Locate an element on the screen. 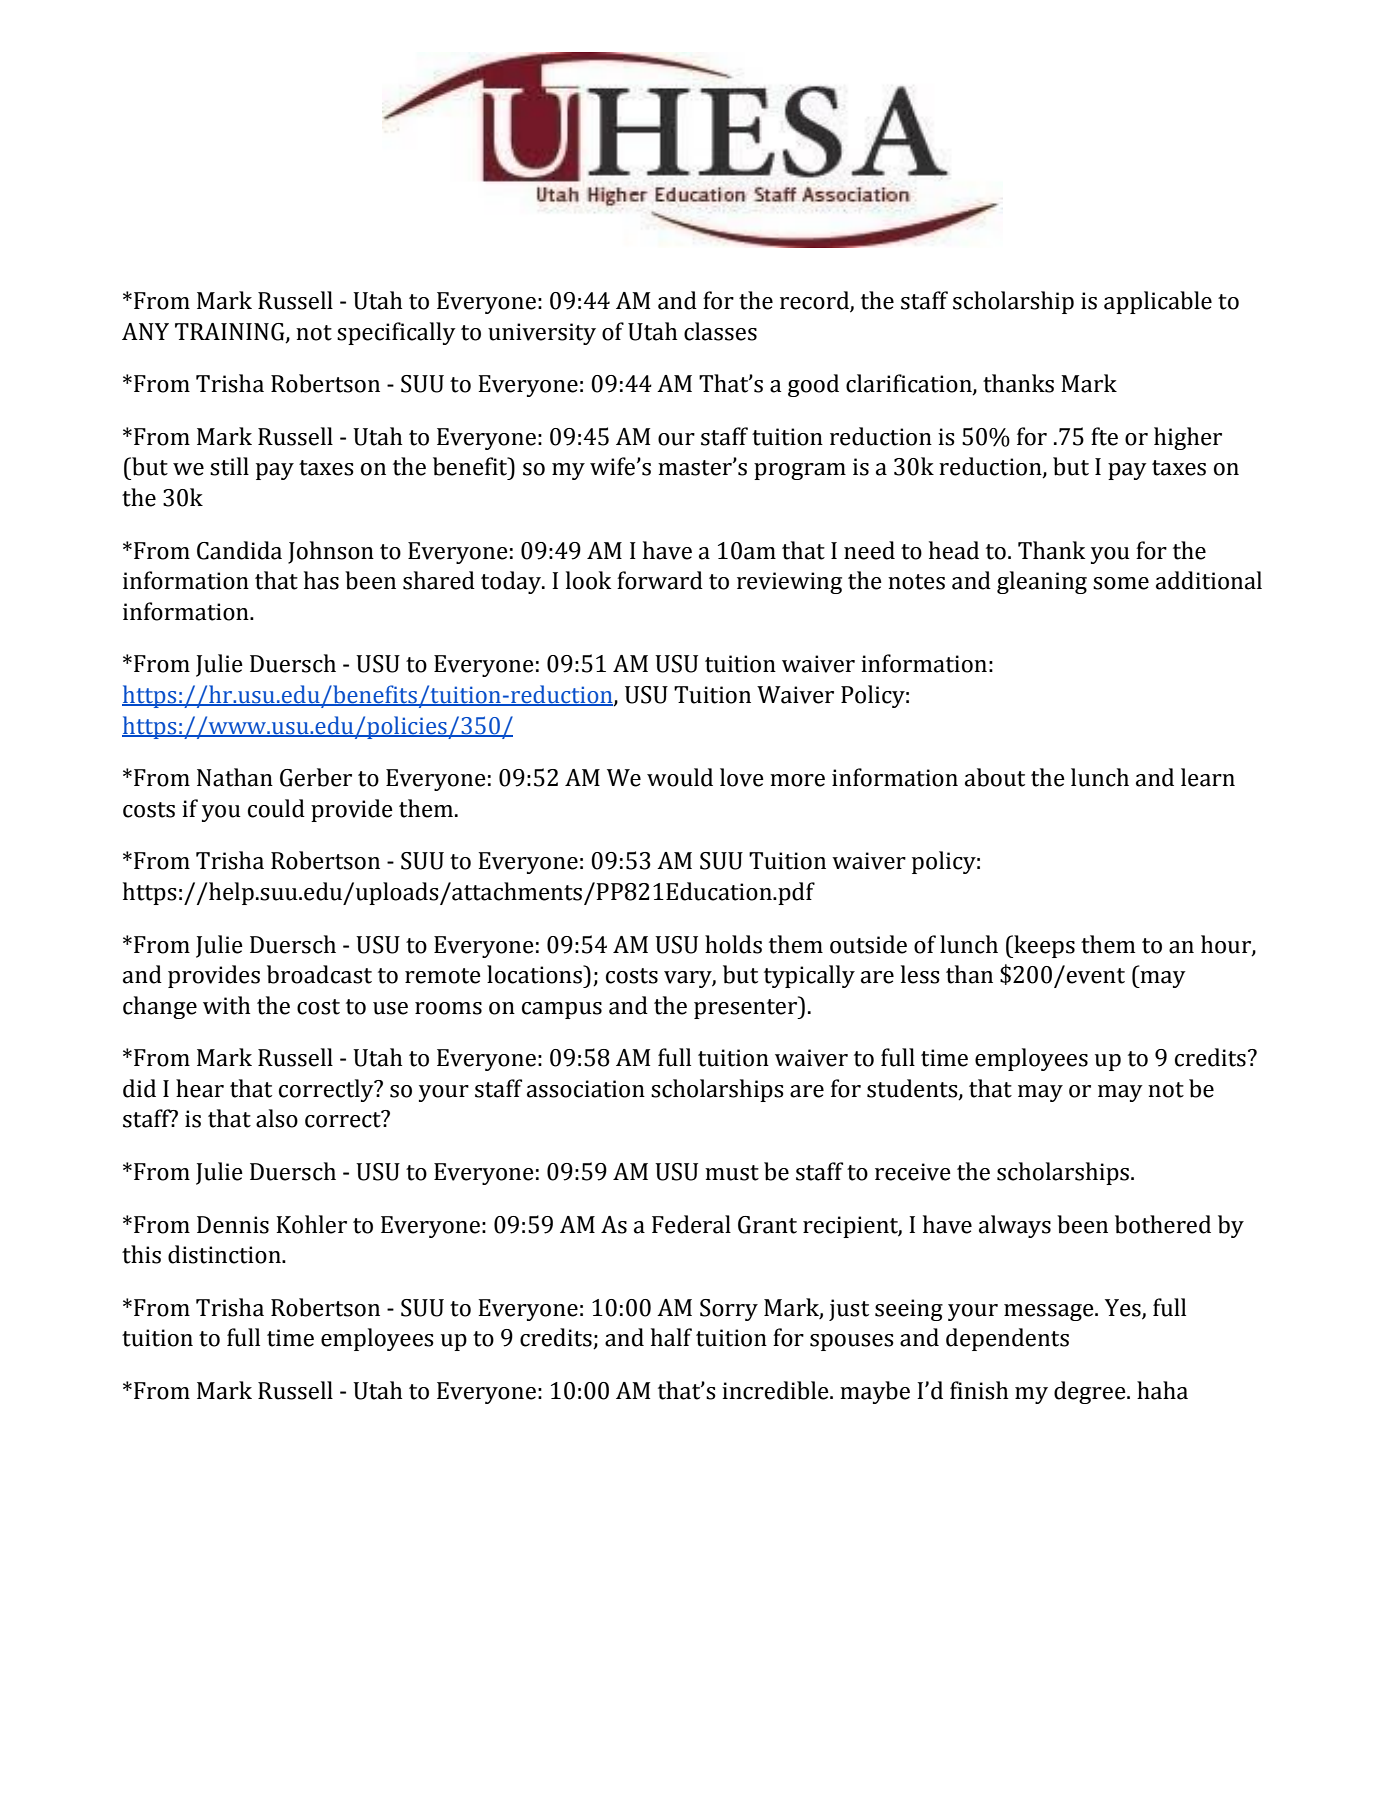 This screenshot has width=1386, height=1793. distinction is located at coordinates (225, 1254).
